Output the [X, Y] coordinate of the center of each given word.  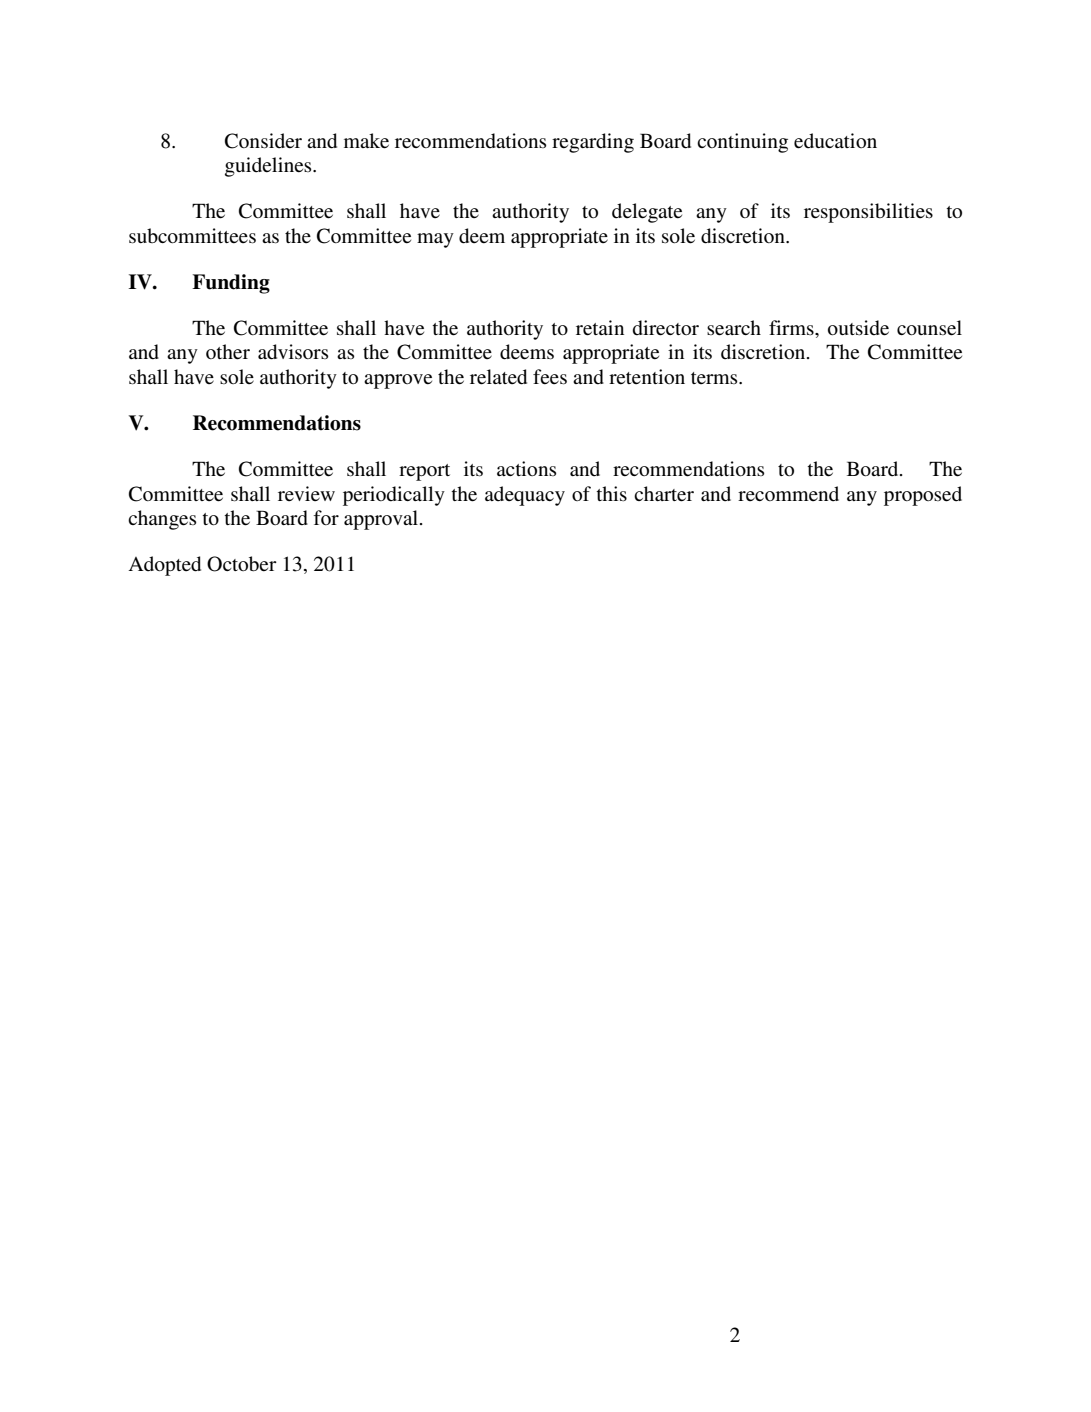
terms [715, 378]
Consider [263, 141]
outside [858, 328]
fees [550, 377]
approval [382, 520]
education [835, 141]
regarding [593, 143]
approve [398, 381]
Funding [231, 284]
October [242, 564]
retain [600, 328]
